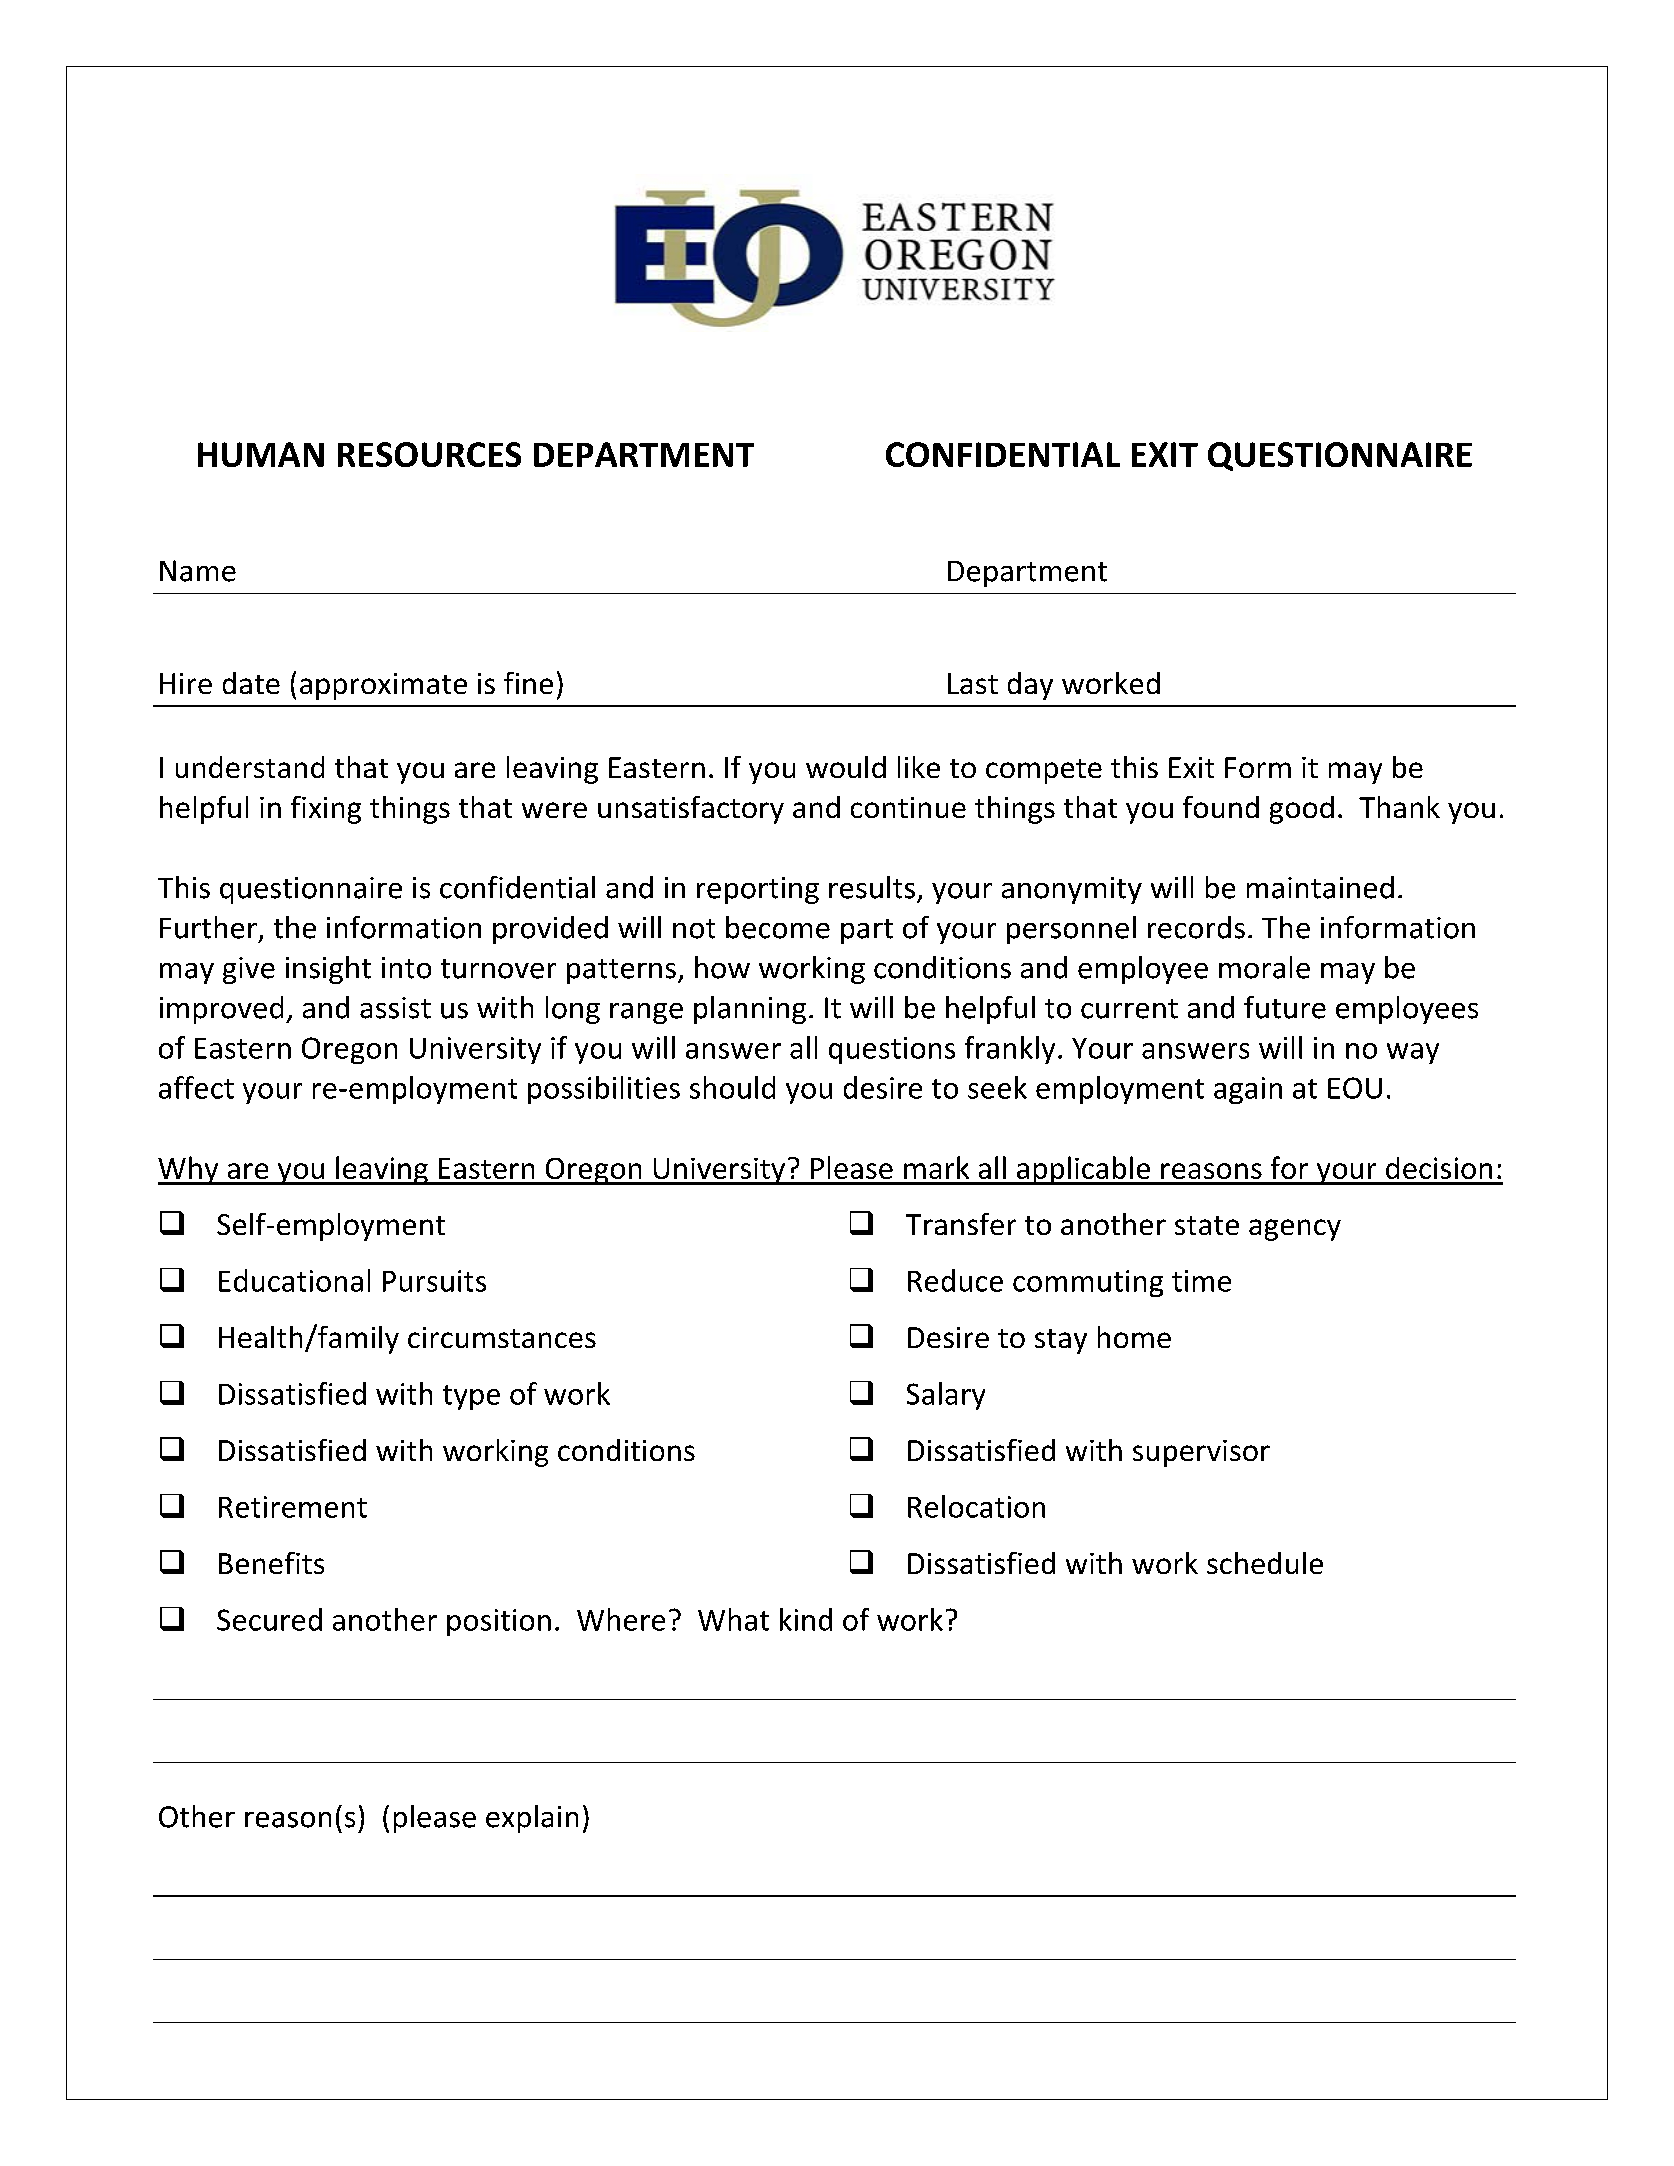  Describe the element at coordinates (293, 1507) in the screenshot. I see `Retirement` at that location.
